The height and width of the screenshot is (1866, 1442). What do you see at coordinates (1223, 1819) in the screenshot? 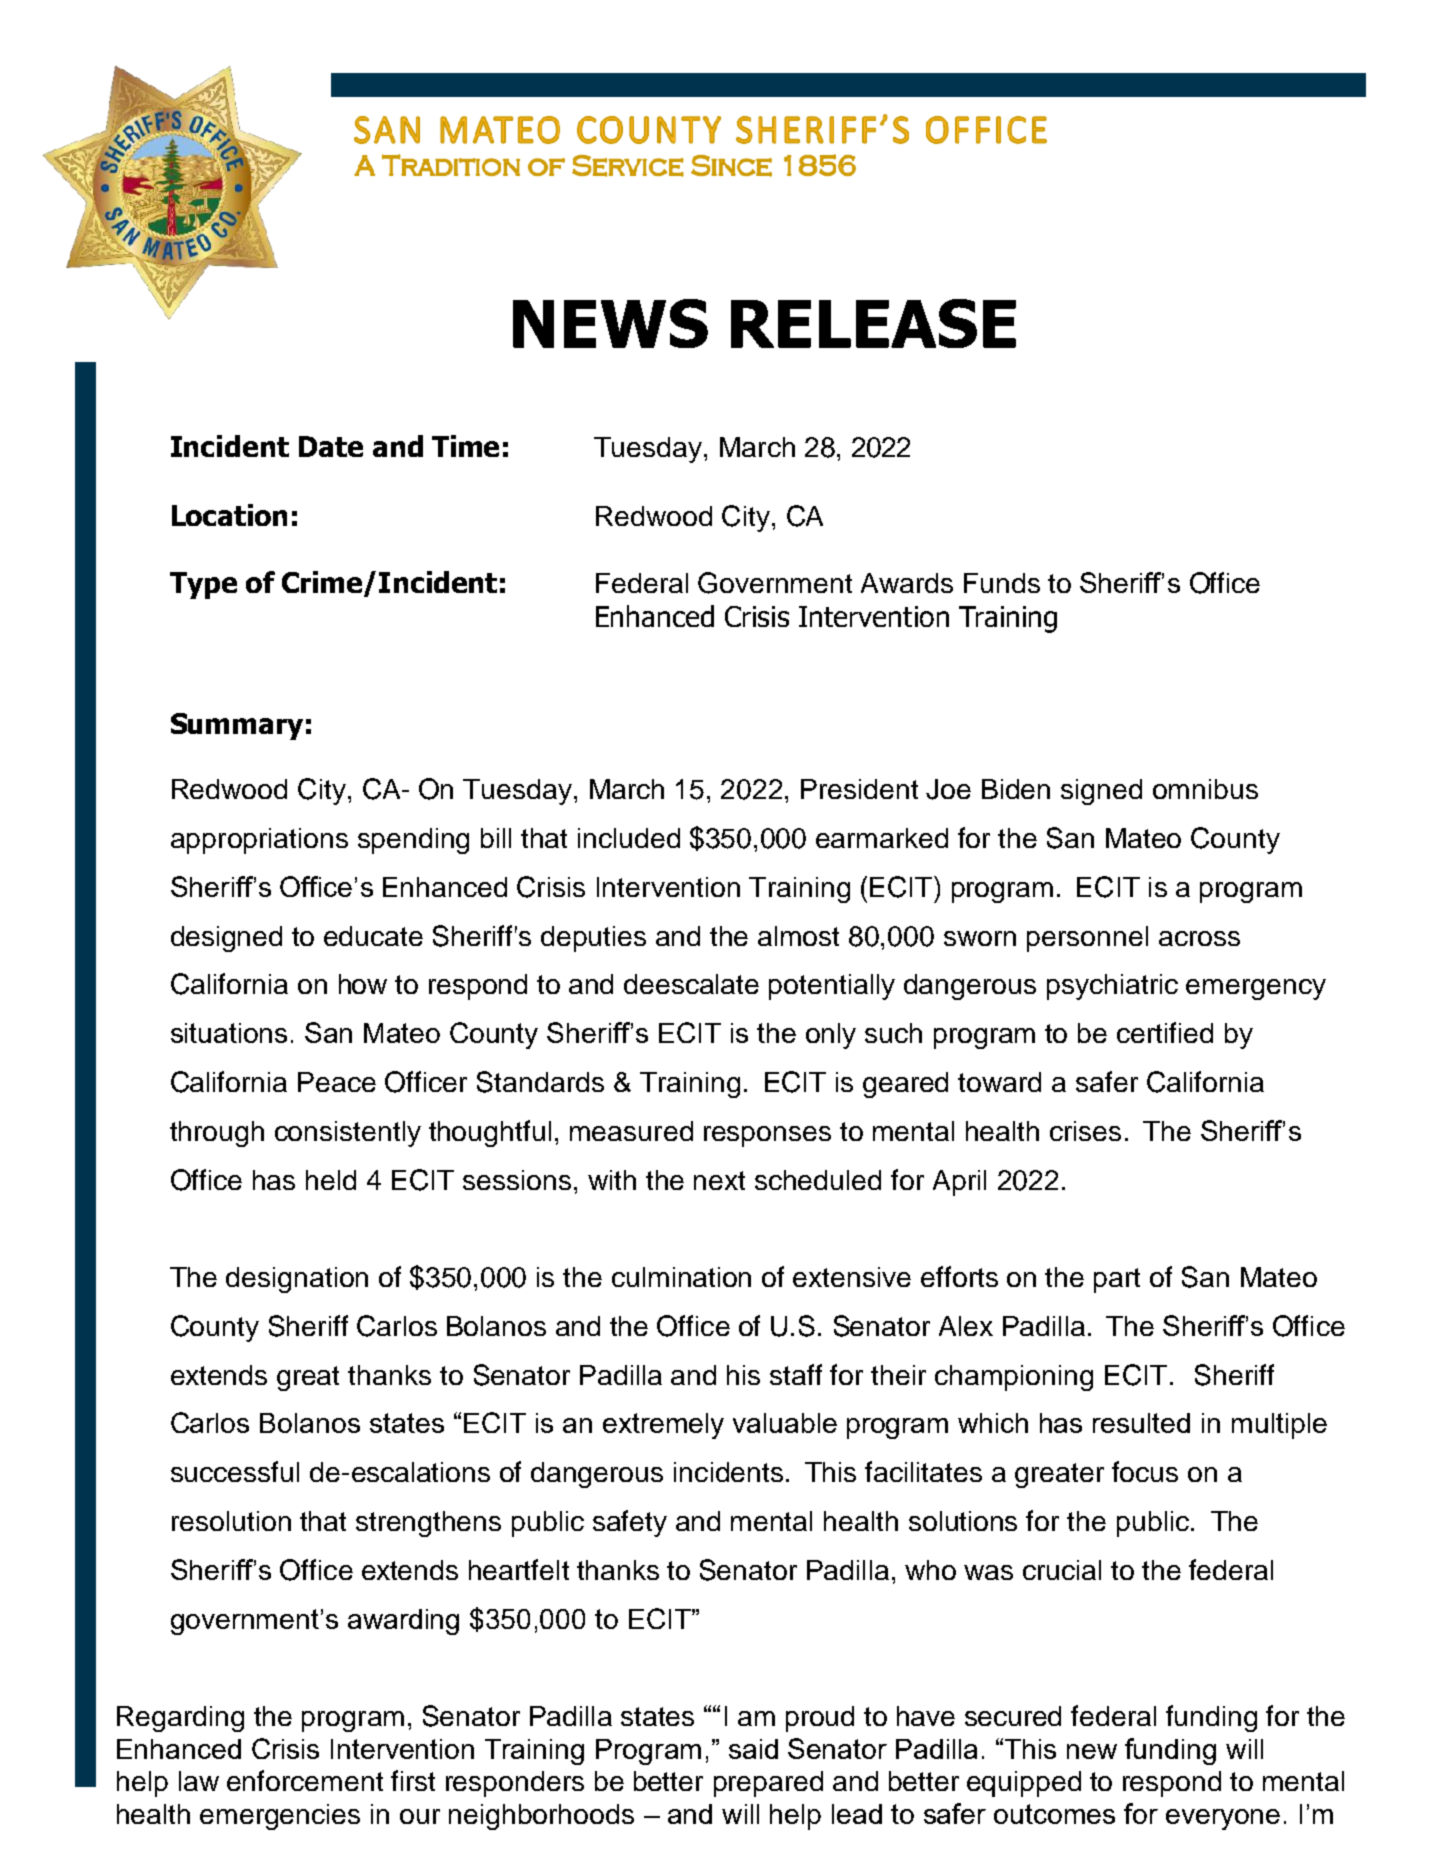
I see `everyone` at bounding box center [1223, 1819].
